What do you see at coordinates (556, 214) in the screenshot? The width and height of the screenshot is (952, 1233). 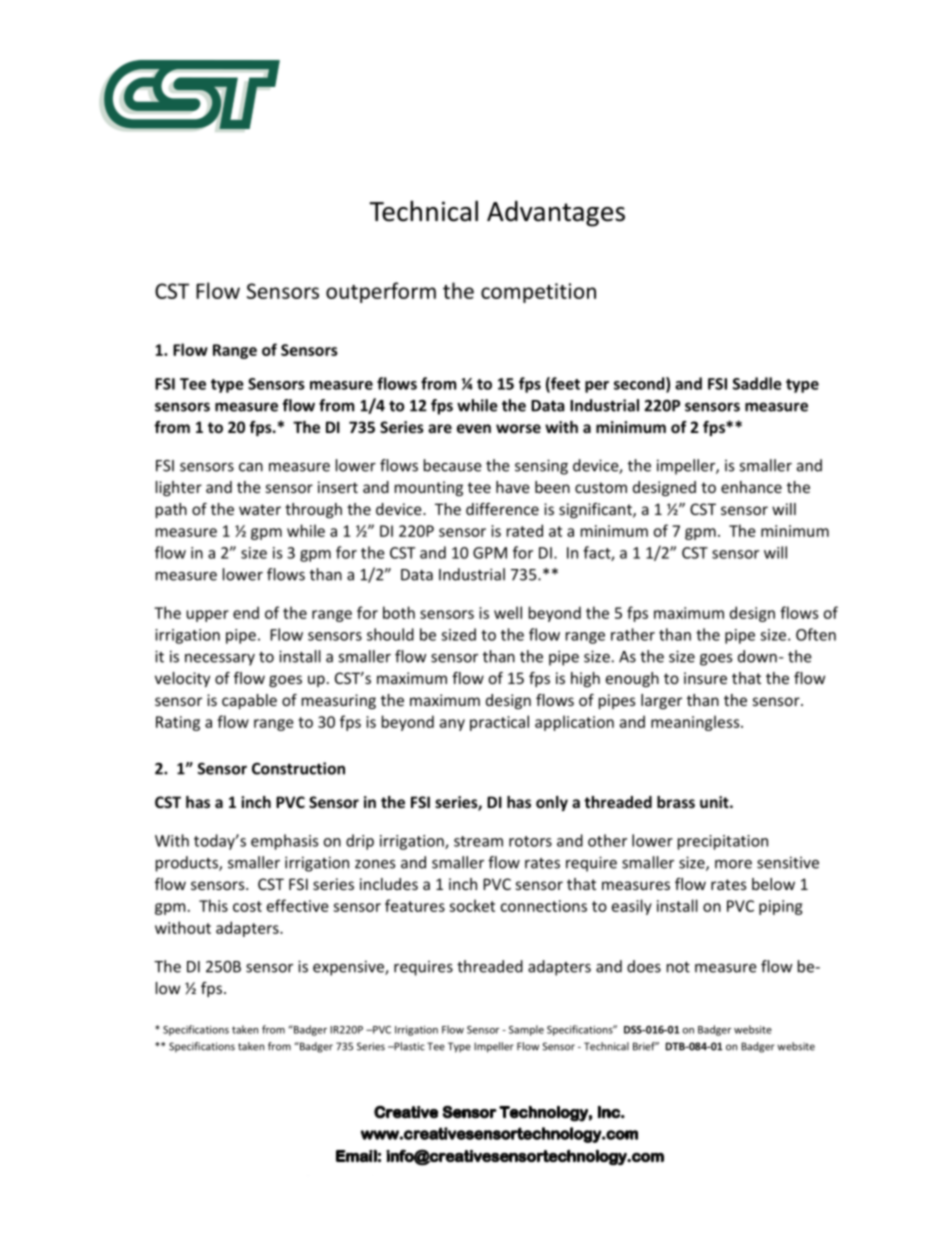 I see `Advantages` at bounding box center [556, 214].
